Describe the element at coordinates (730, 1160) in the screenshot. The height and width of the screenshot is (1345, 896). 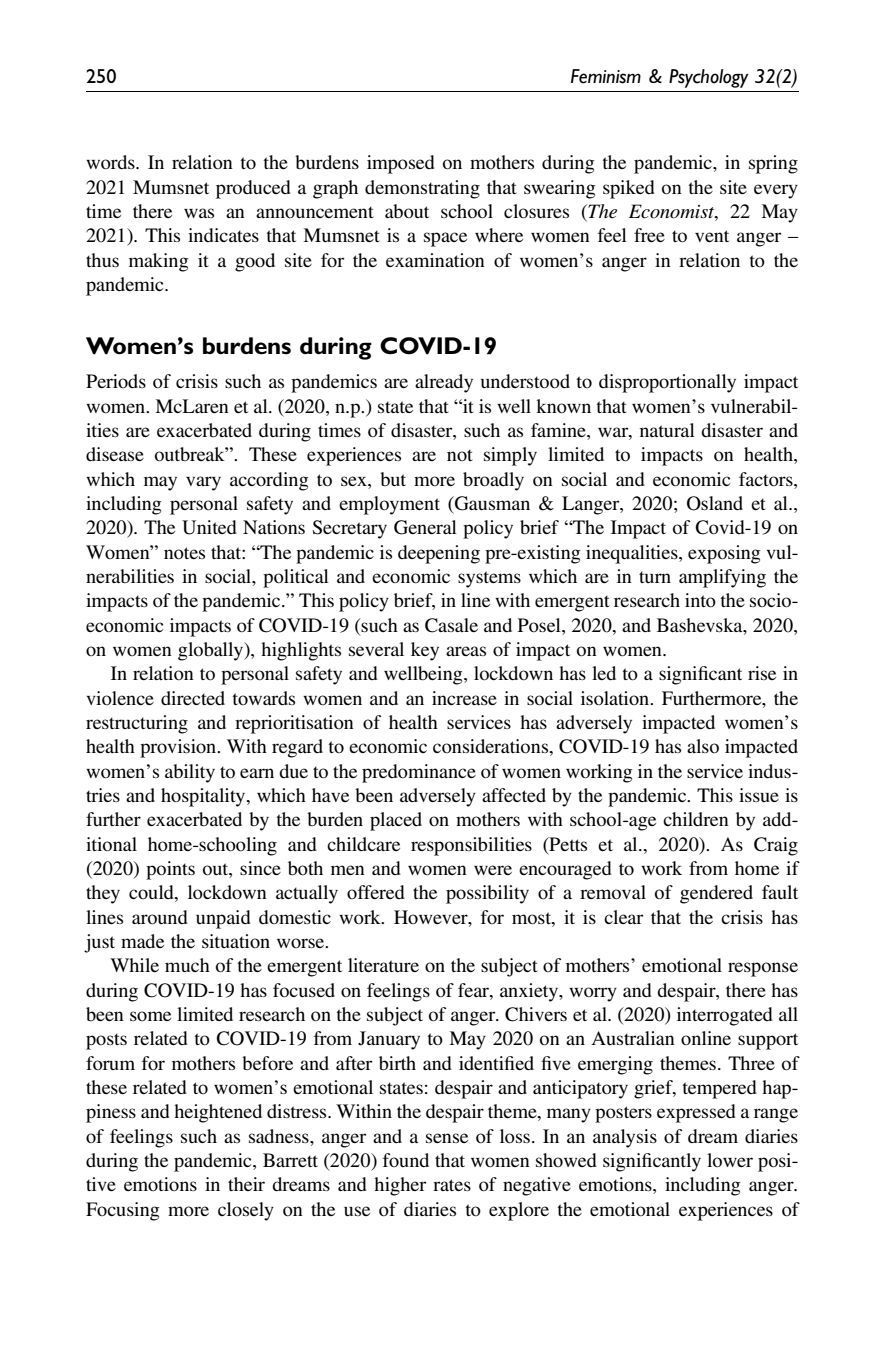
I see `lower` at that location.
